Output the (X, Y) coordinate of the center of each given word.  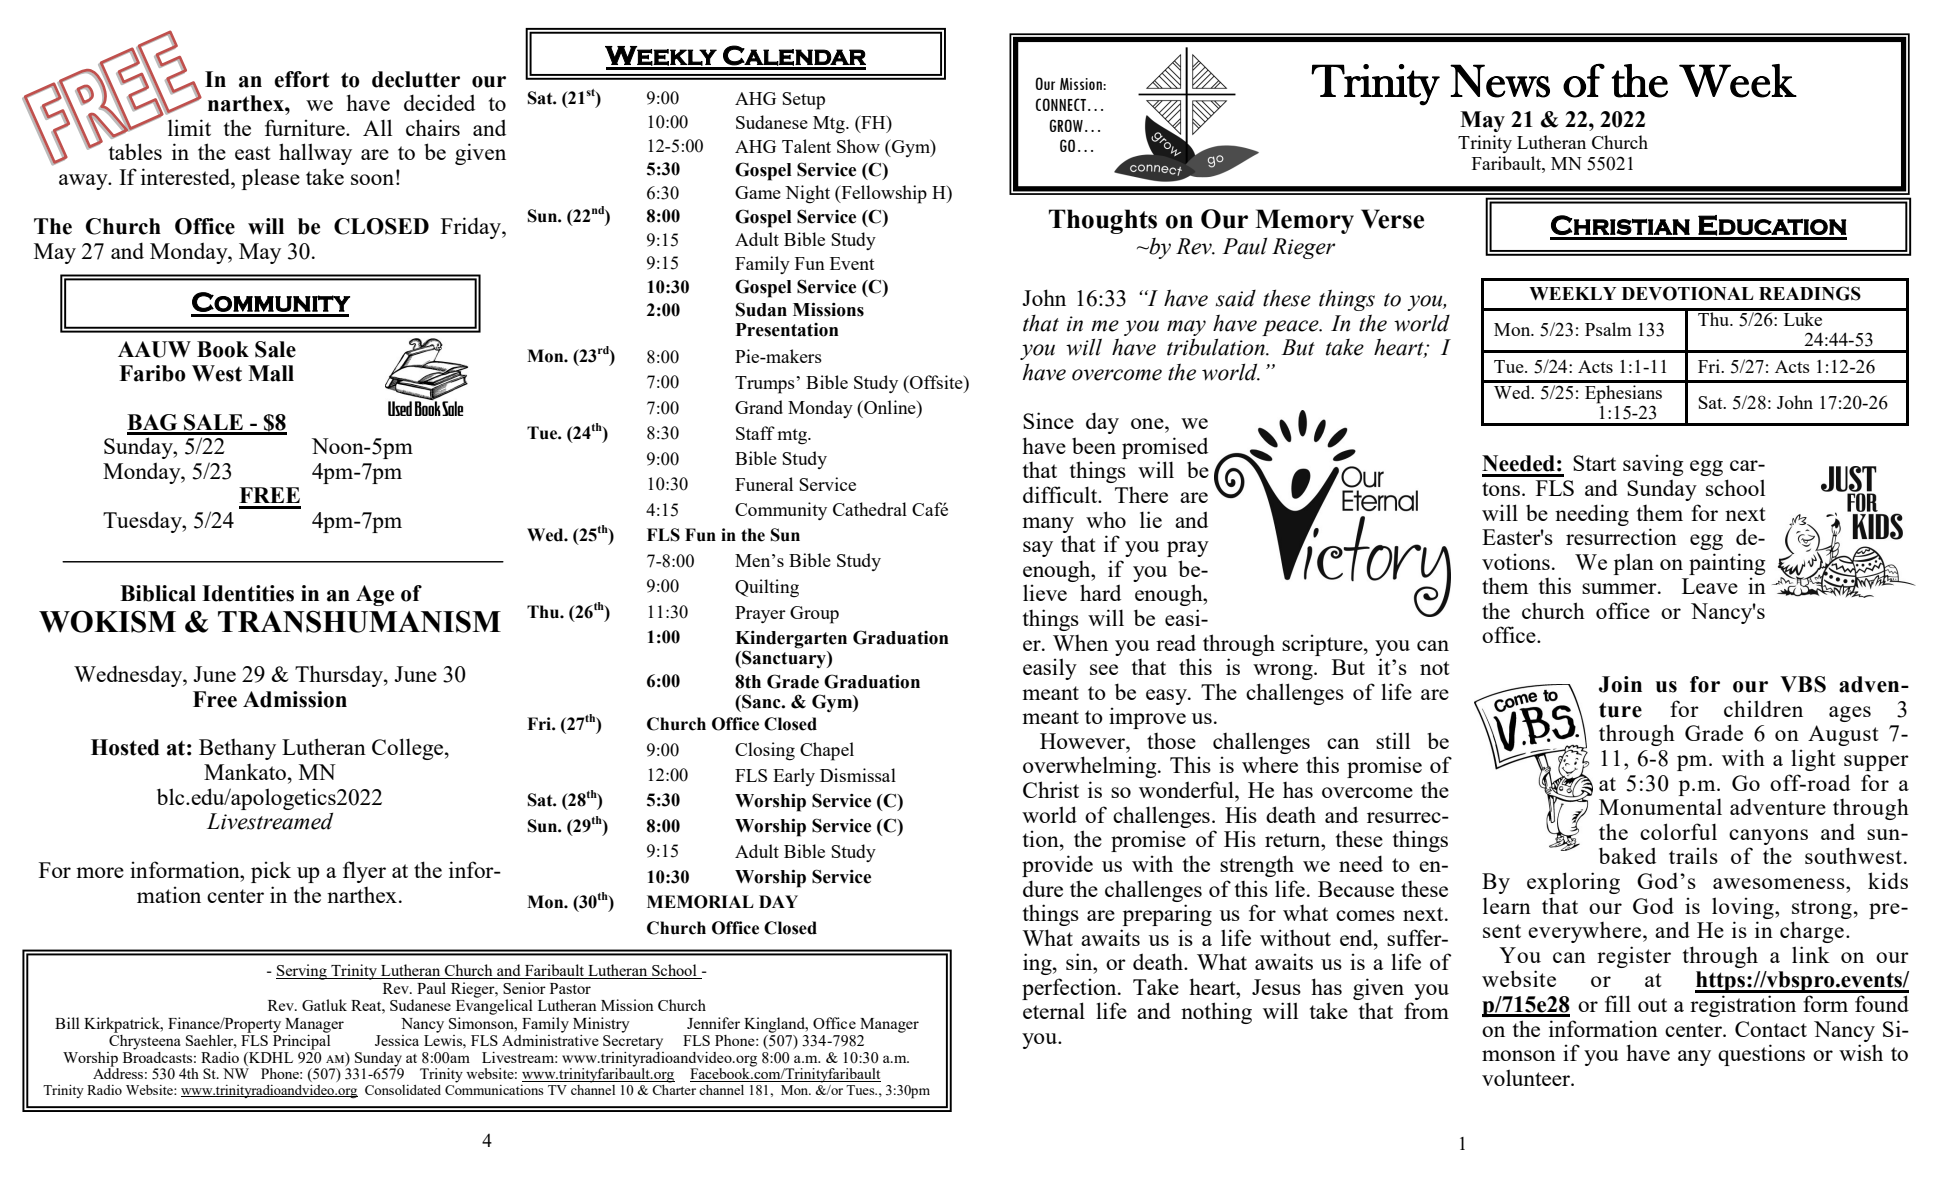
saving (1653, 465)
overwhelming (1091, 767)
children (1763, 708)
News (1500, 81)
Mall (271, 373)
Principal (301, 1041)
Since (1048, 420)
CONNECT (1061, 104)
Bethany (237, 749)
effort (301, 79)
